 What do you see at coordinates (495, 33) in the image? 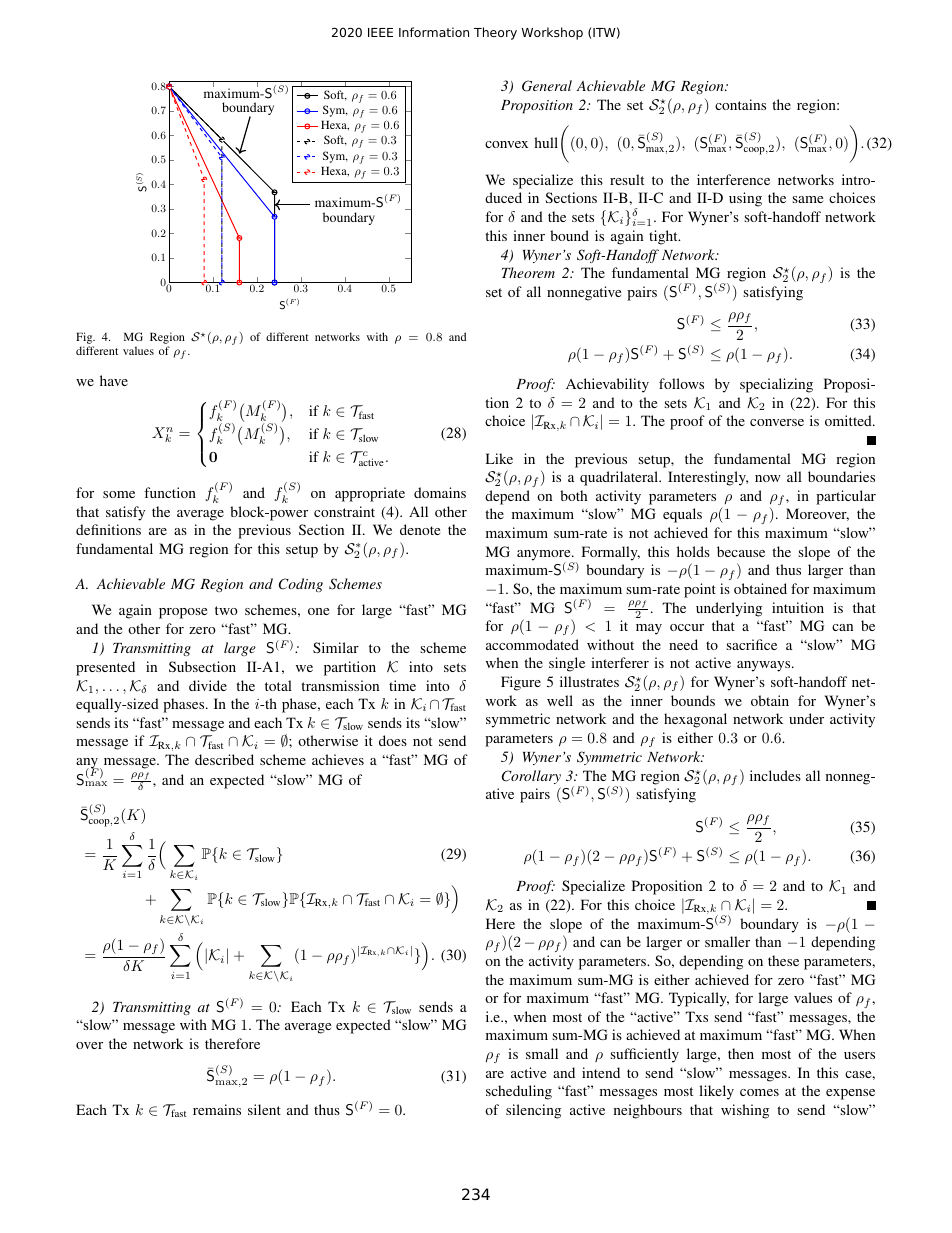
I see `Theory` at bounding box center [495, 33].
